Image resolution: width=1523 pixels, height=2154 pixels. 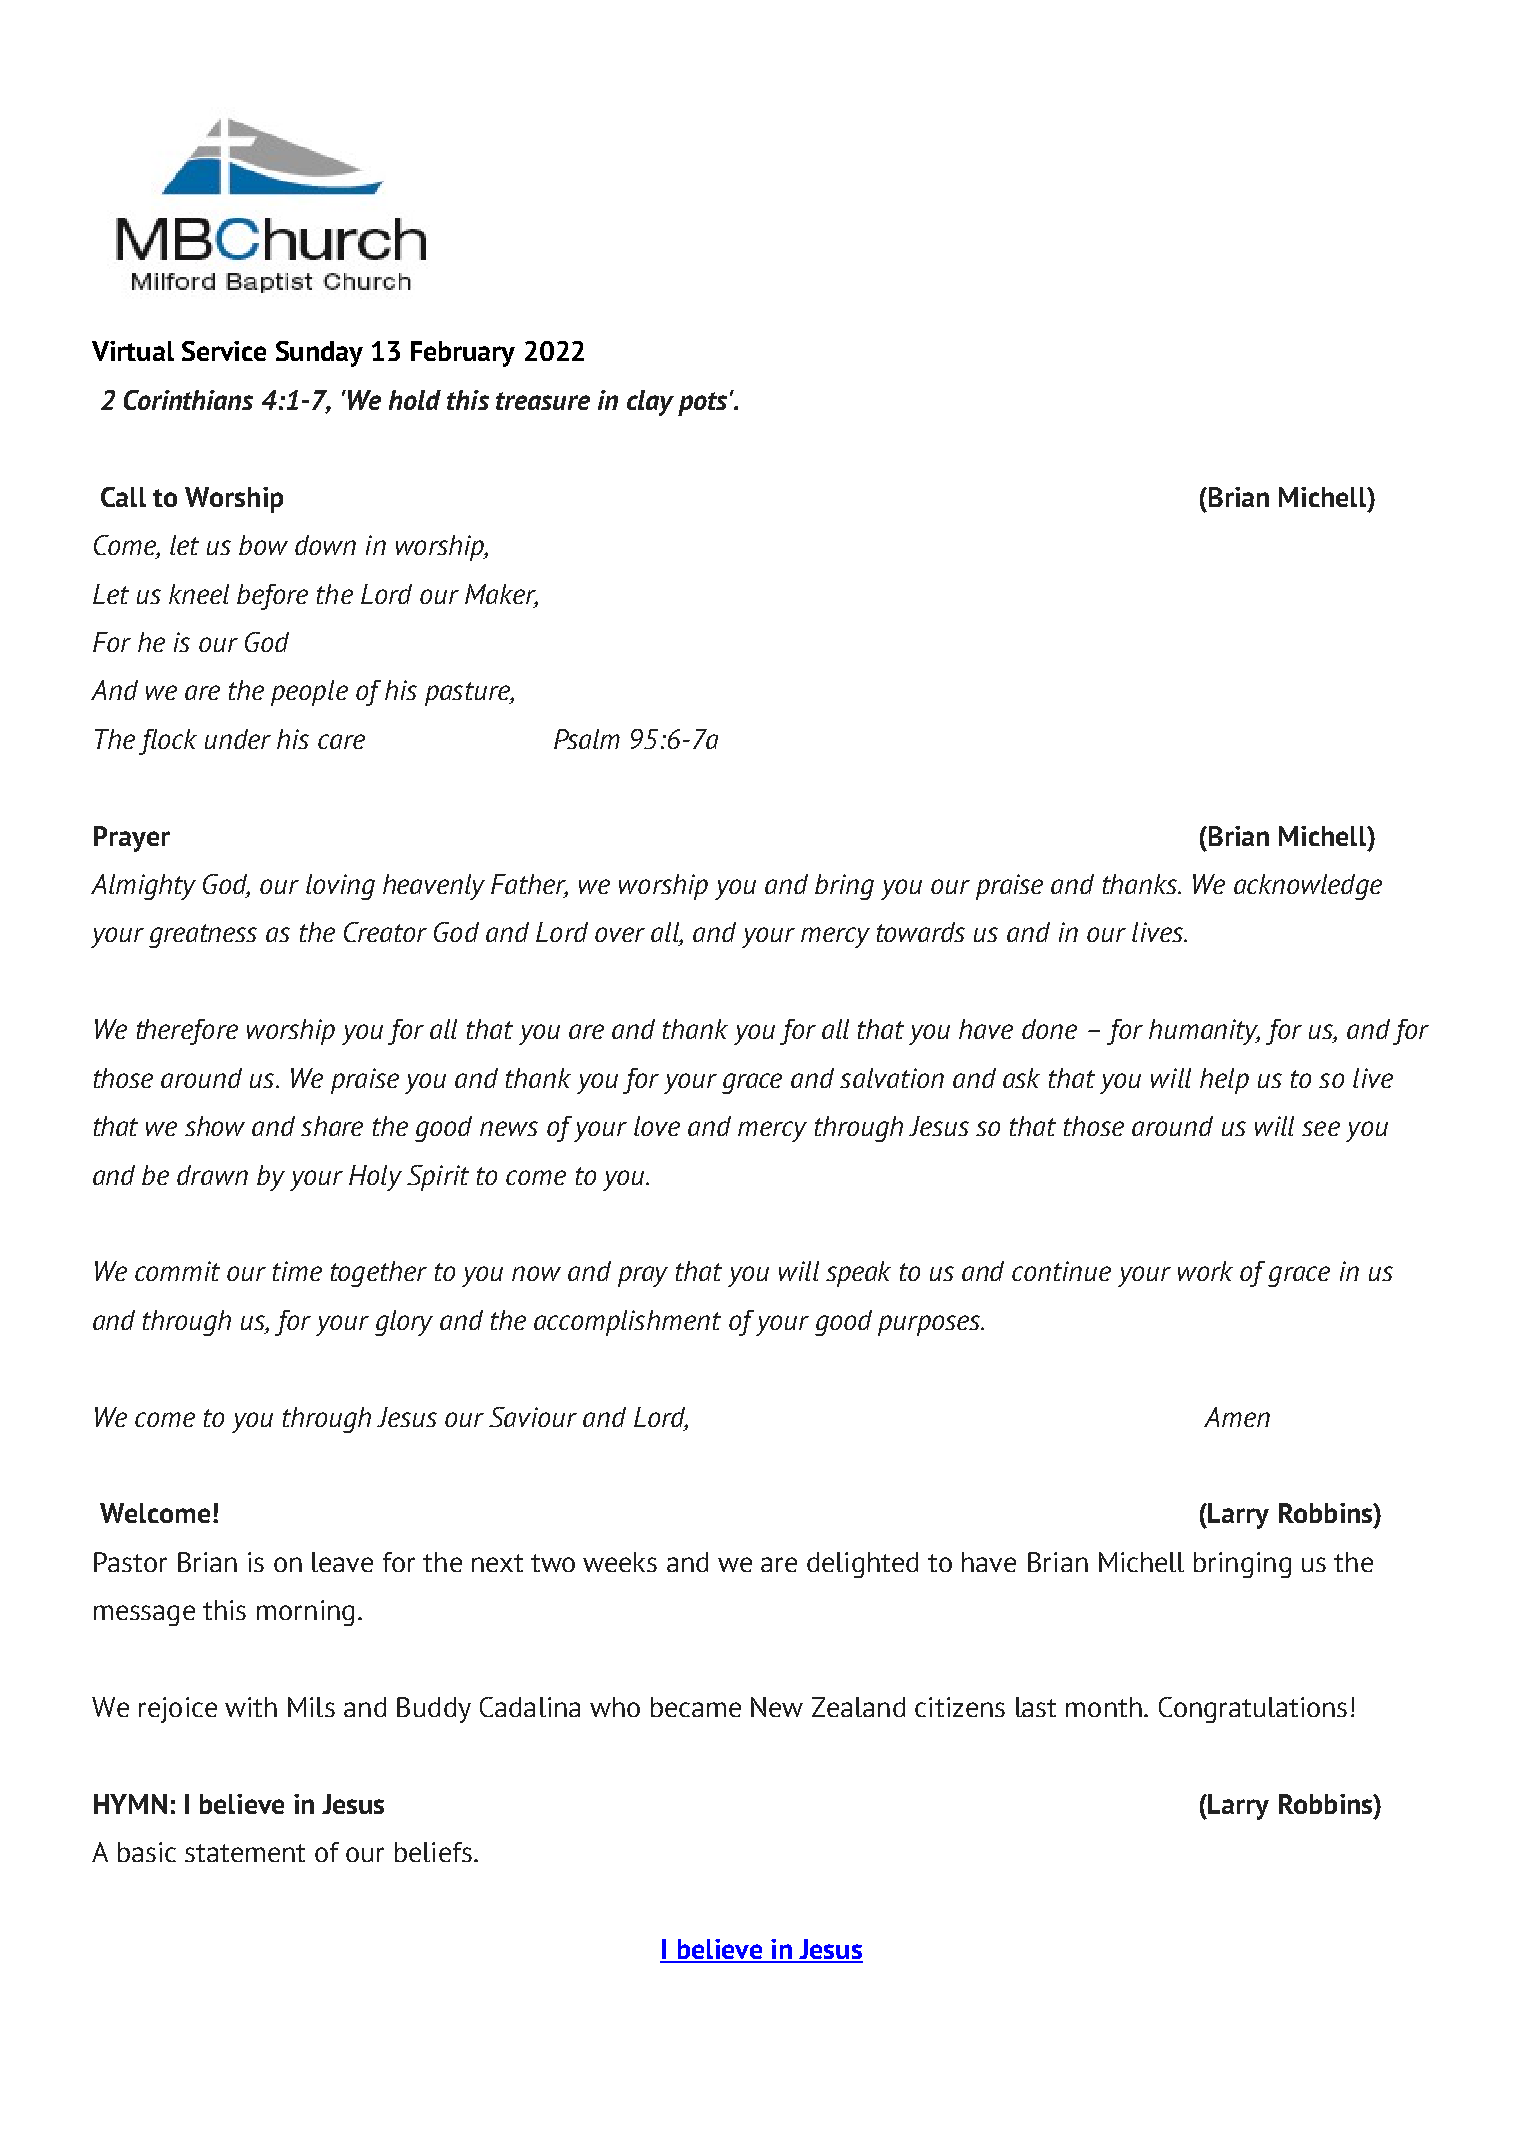 What do you see at coordinates (1308, 887) in the screenshot?
I see `acknowledge` at bounding box center [1308, 887].
